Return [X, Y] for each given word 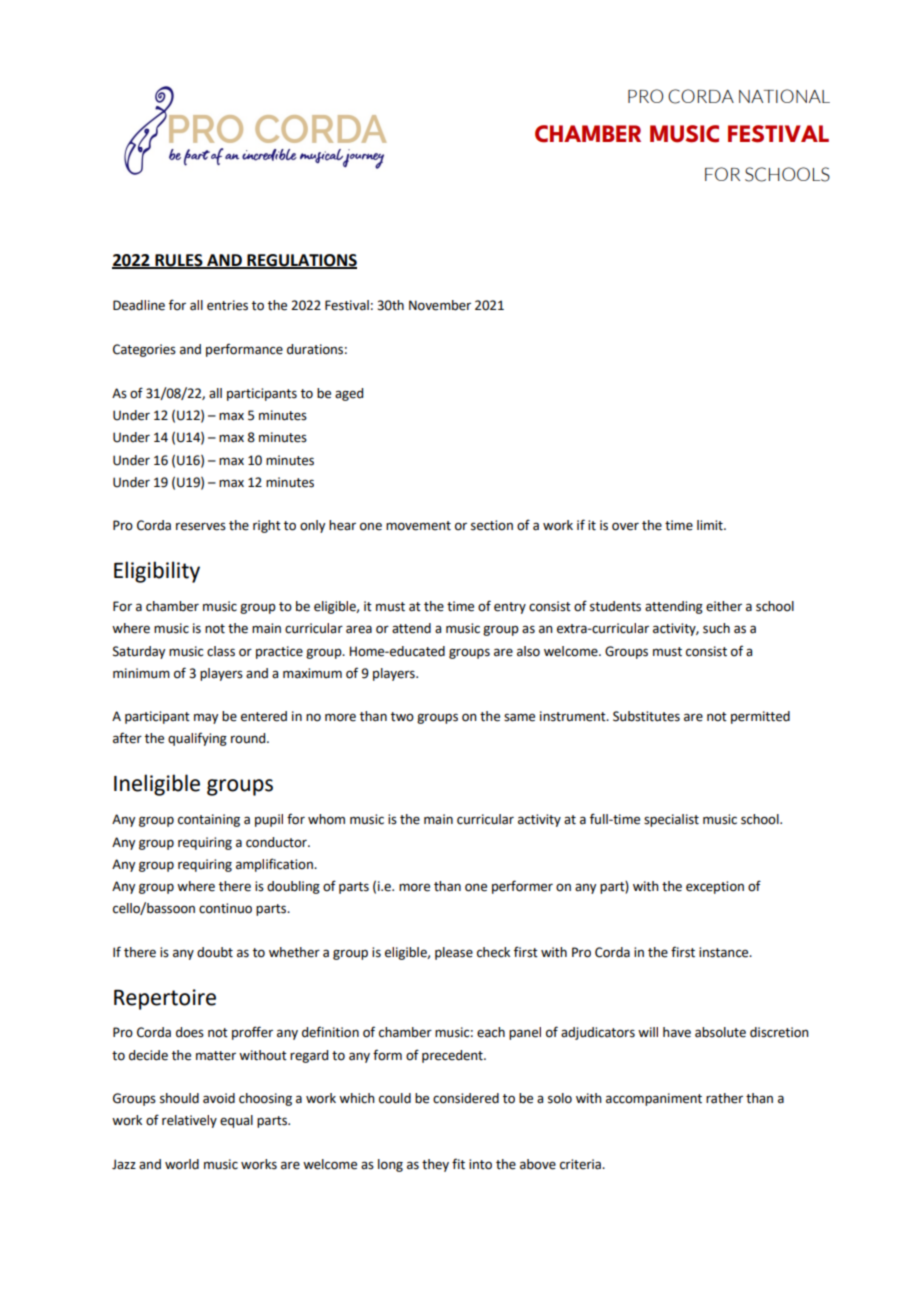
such [716, 628]
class [221, 651]
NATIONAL [784, 96]
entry [510, 608]
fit [458, 1164]
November [440, 305]
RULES [179, 261]
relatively [189, 1121]
